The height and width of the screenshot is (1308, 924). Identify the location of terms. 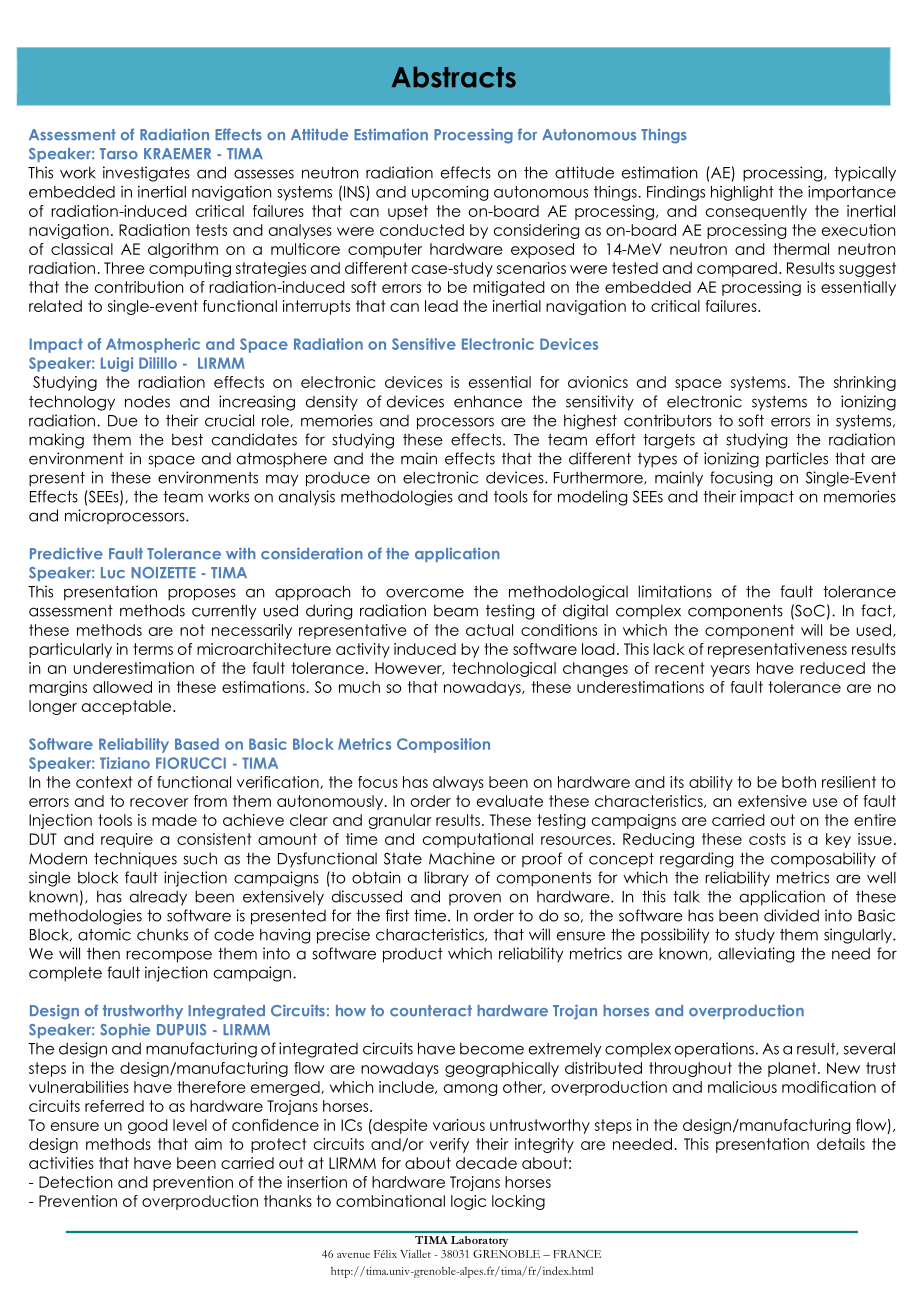
(153, 649).
